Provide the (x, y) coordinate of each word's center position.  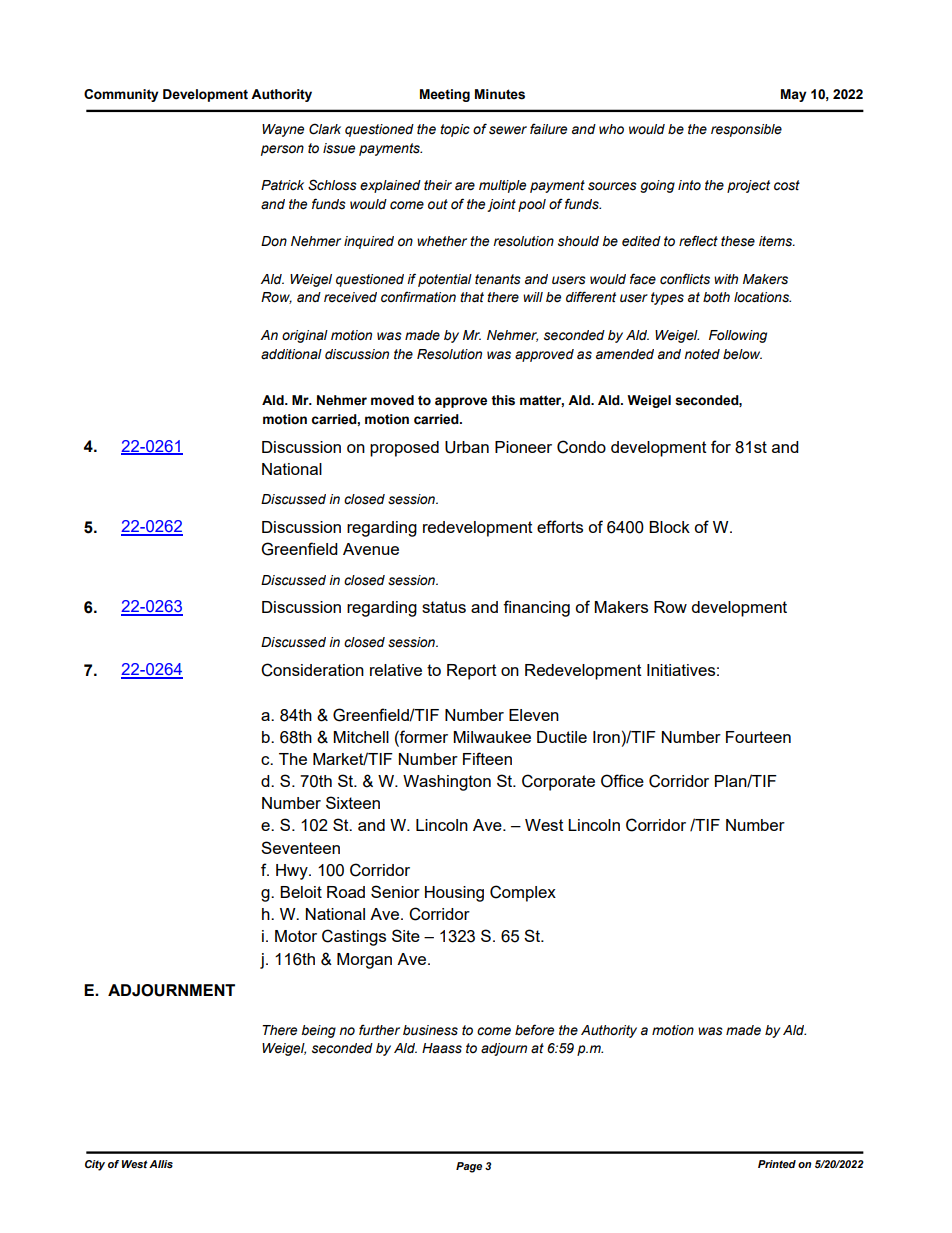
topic (455, 130)
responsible (746, 130)
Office (622, 781)
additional (291, 354)
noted (702, 354)
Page (469, 1167)
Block (669, 527)
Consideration (312, 670)
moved (392, 400)
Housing (454, 894)
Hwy (293, 872)
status (444, 607)
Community (121, 95)
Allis (161, 1164)
